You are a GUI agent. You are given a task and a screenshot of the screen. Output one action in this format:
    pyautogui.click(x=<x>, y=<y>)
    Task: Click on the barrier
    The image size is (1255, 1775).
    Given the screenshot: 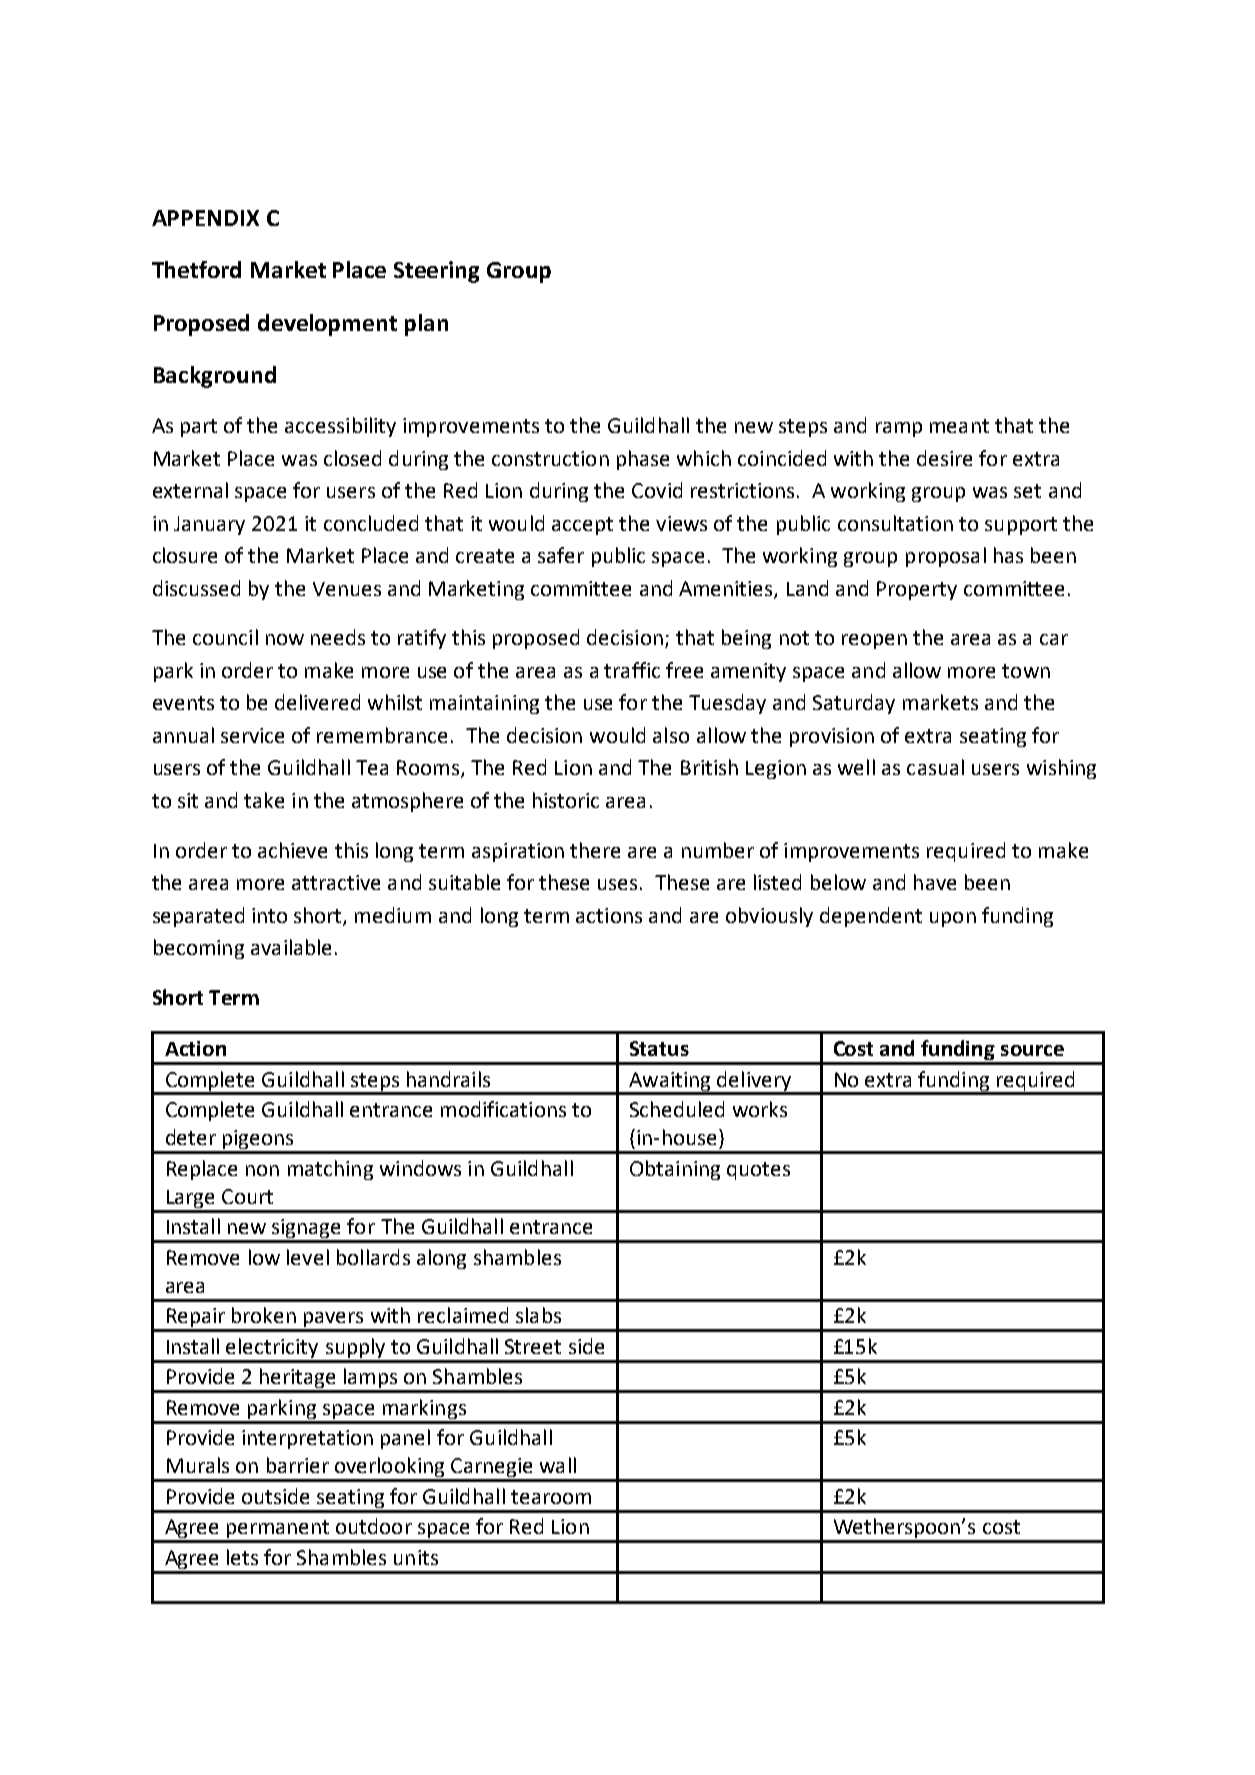 What is the action you would take?
    pyautogui.click(x=298, y=1465)
